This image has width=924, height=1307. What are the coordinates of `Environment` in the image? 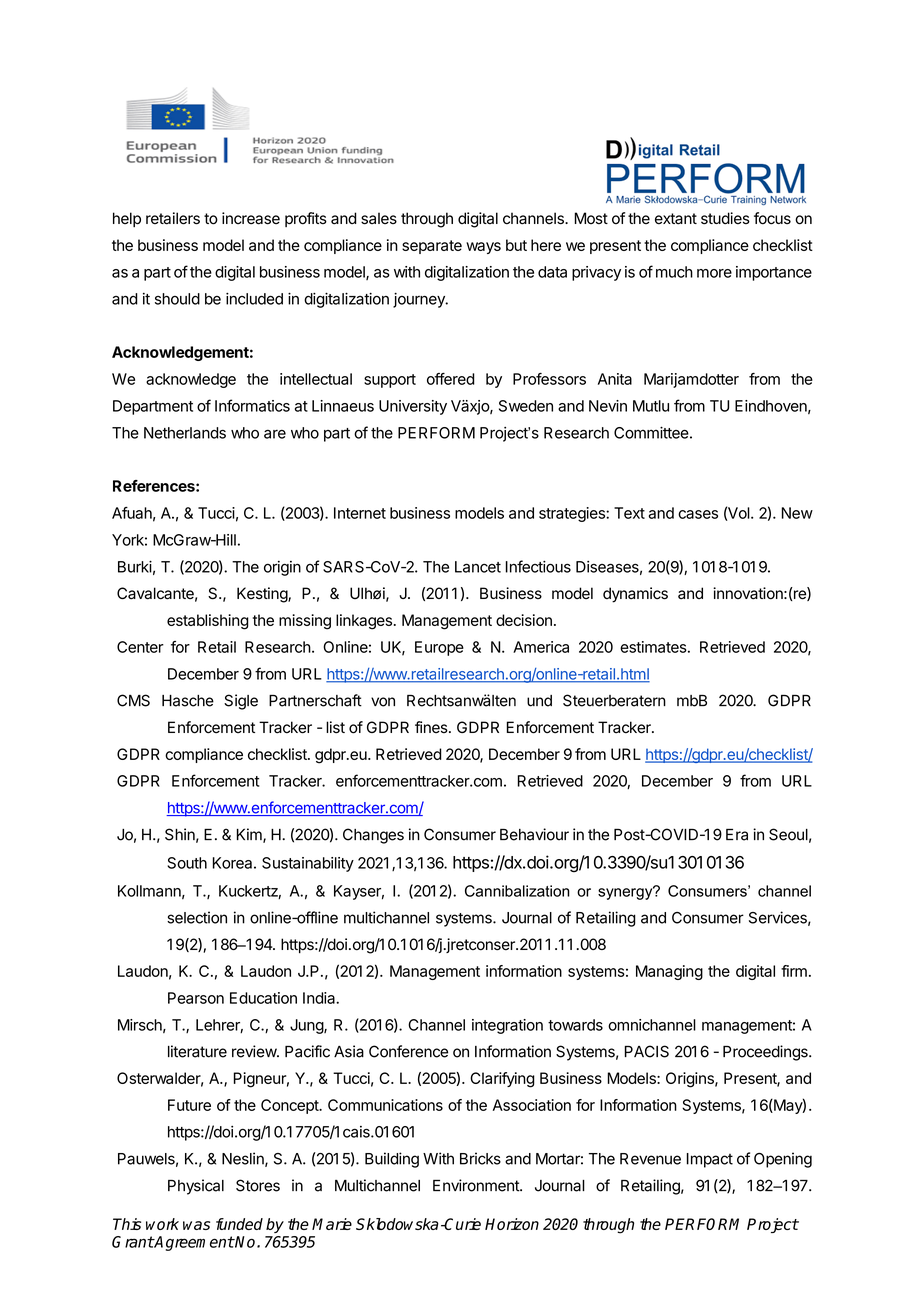 It's located at (477, 1185).
